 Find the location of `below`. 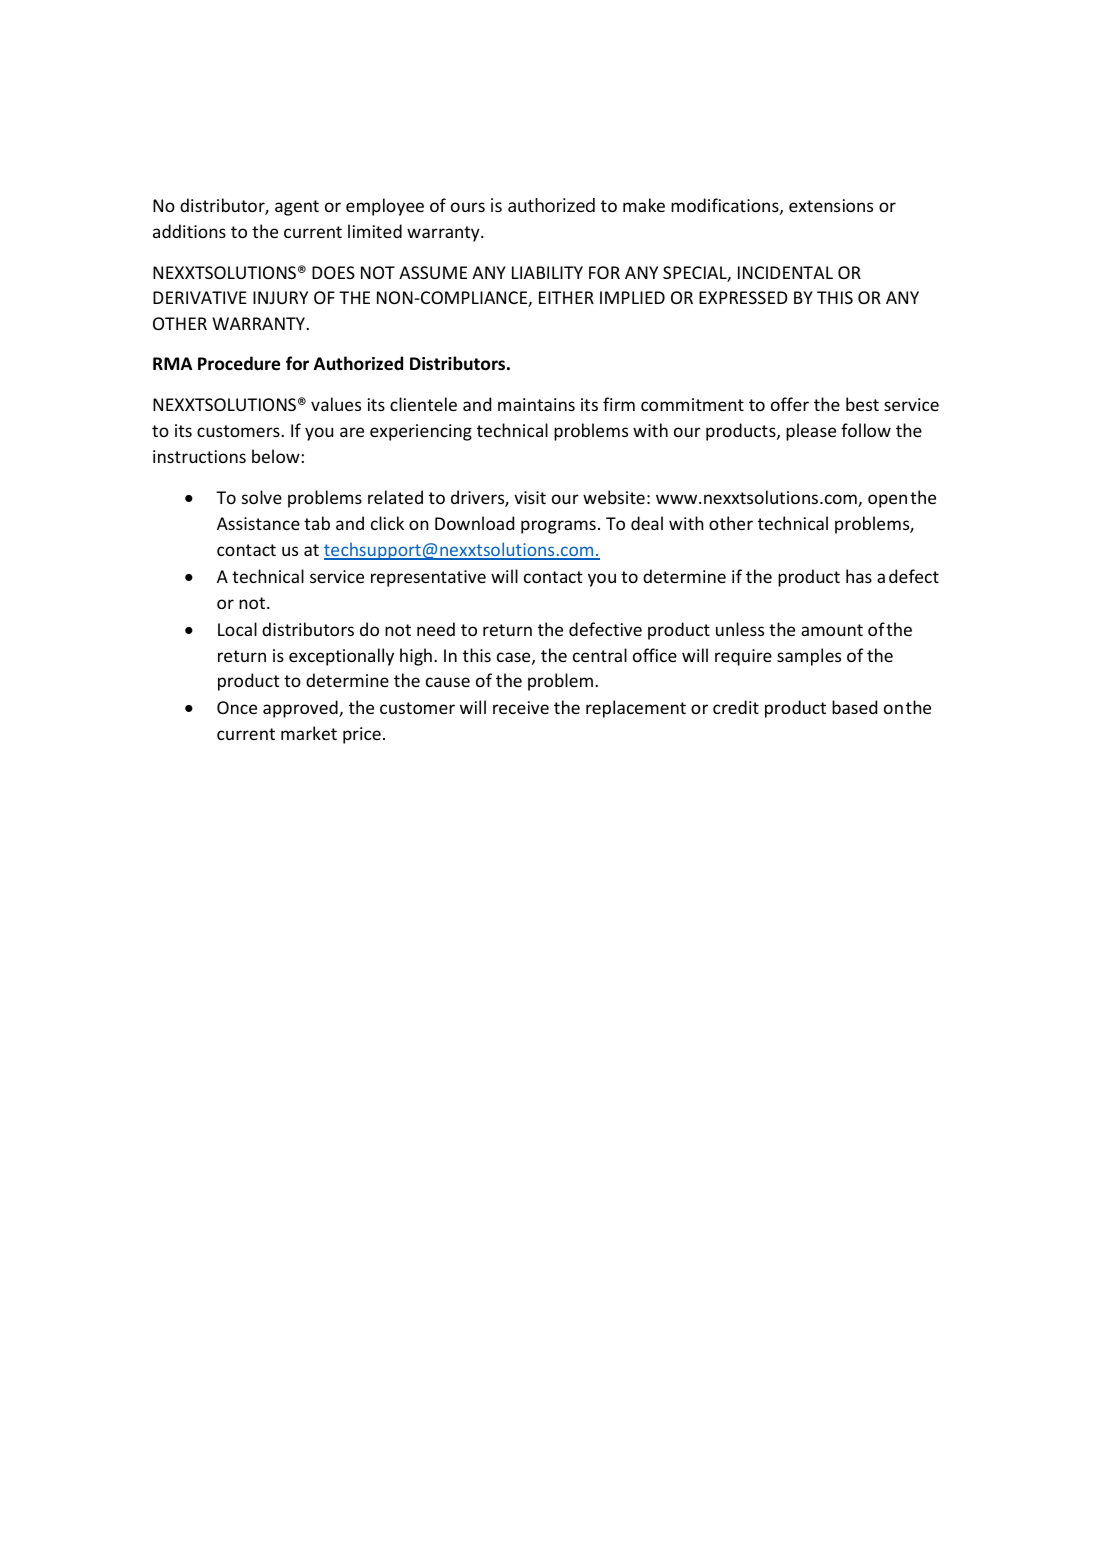

below is located at coordinates (276, 456).
